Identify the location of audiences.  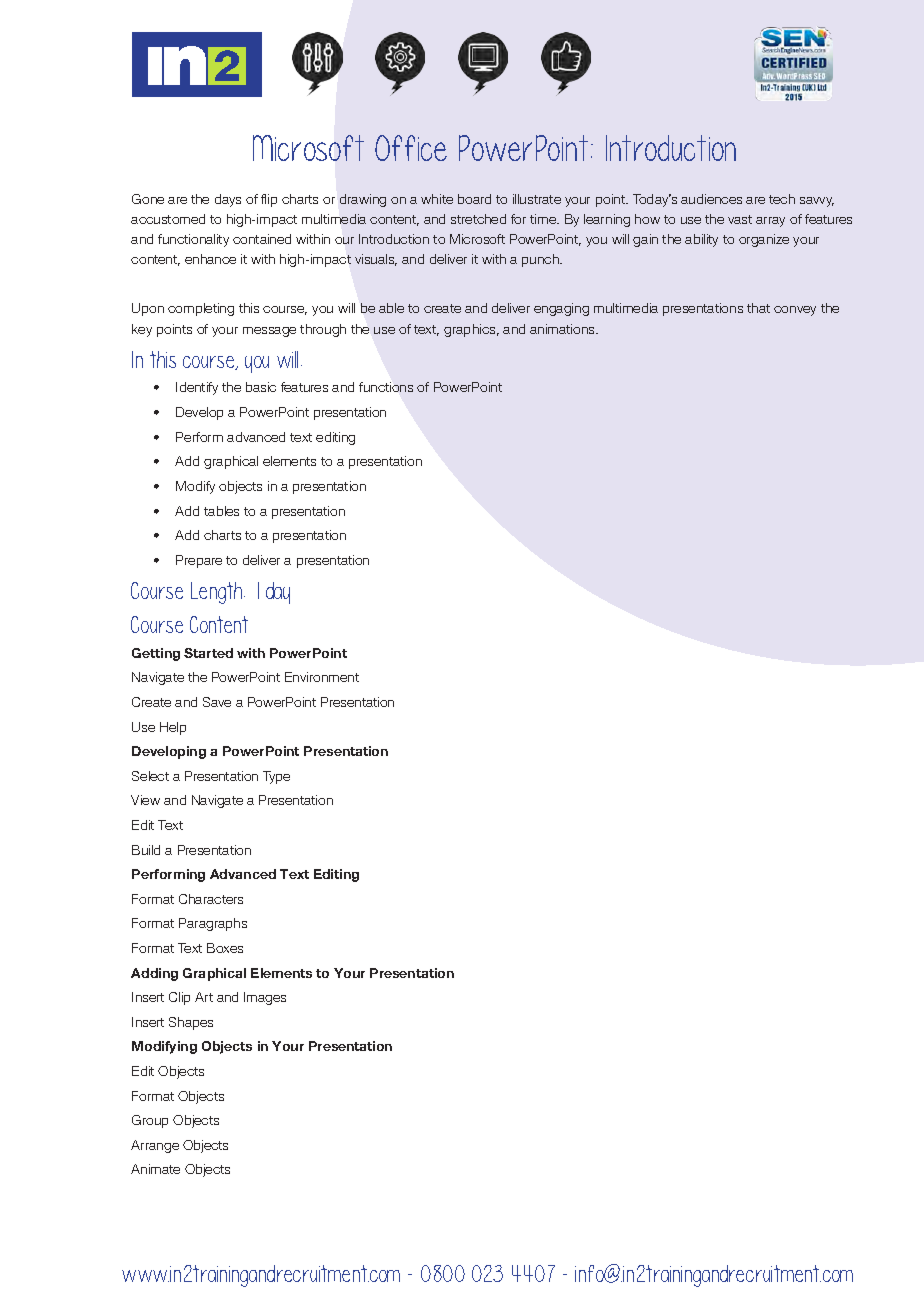
(711, 199).
